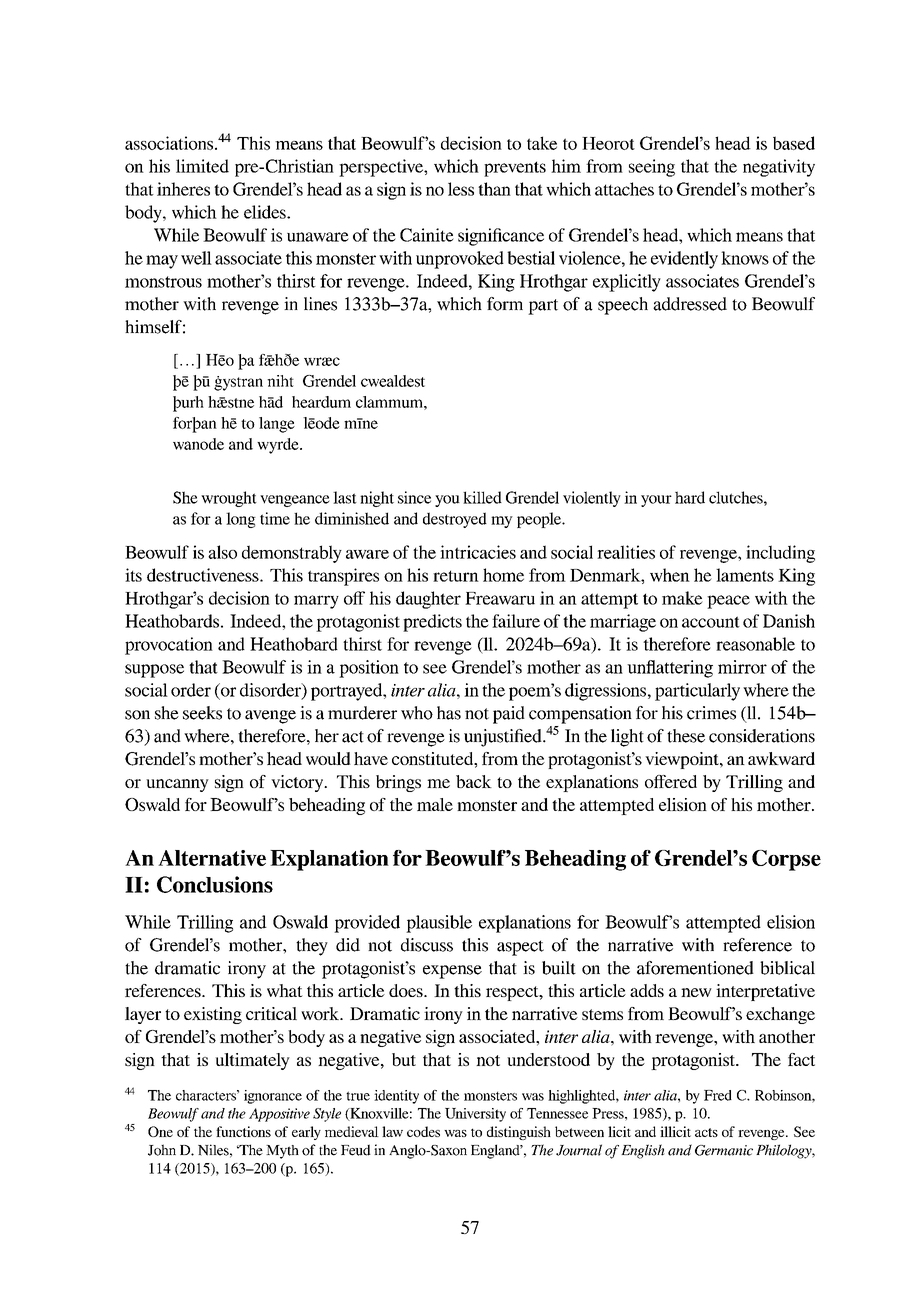 This screenshot has width=924, height=1316. What do you see at coordinates (229, 499) in the screenshot?
I see `wrought` at bounding box center [229, 499].
